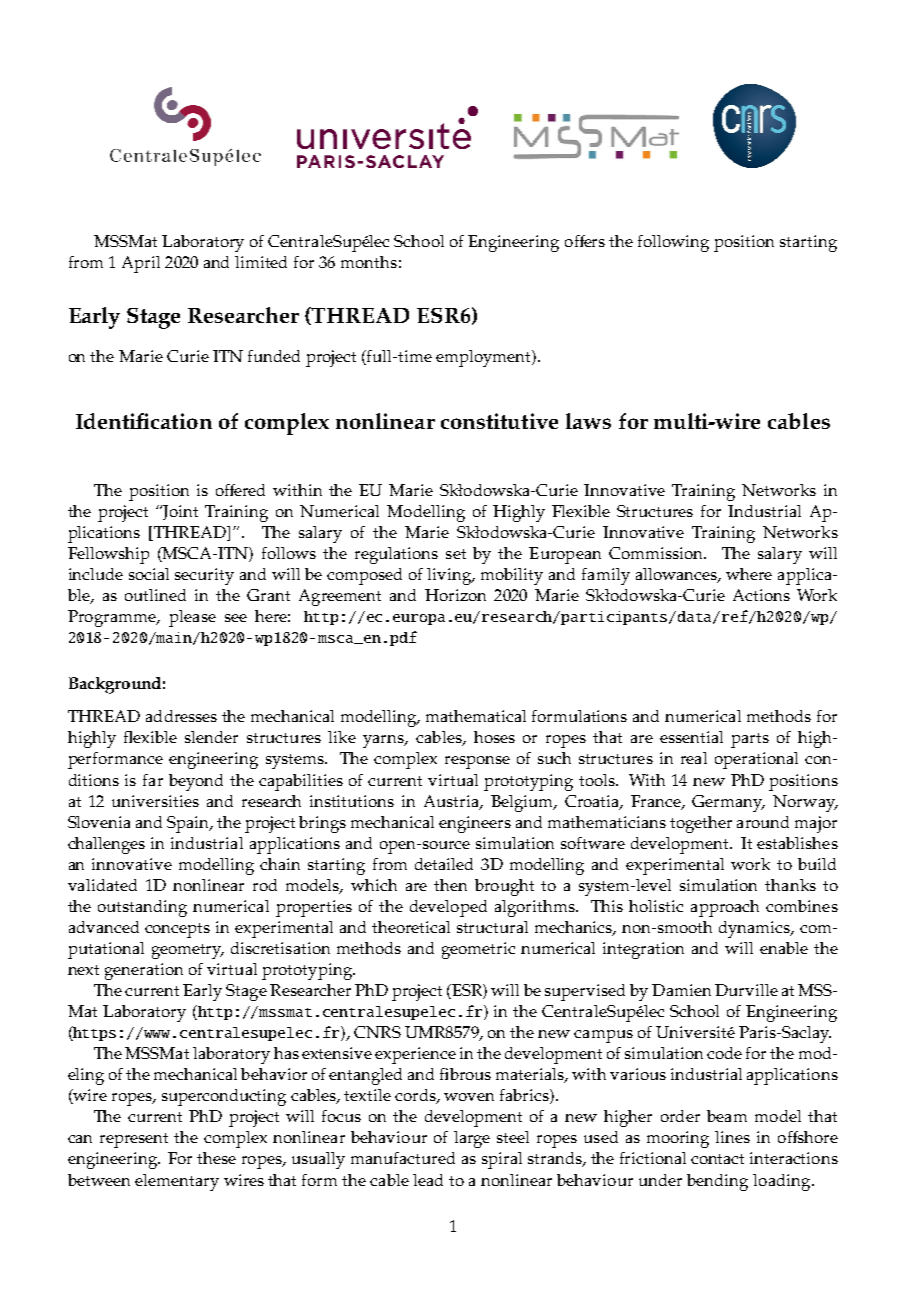 The height and width of the screenshot is (1308, 924). What do you see at coordinates (369, 262) in the screenshot?
I see `months` at bounding box center [369, 262].
